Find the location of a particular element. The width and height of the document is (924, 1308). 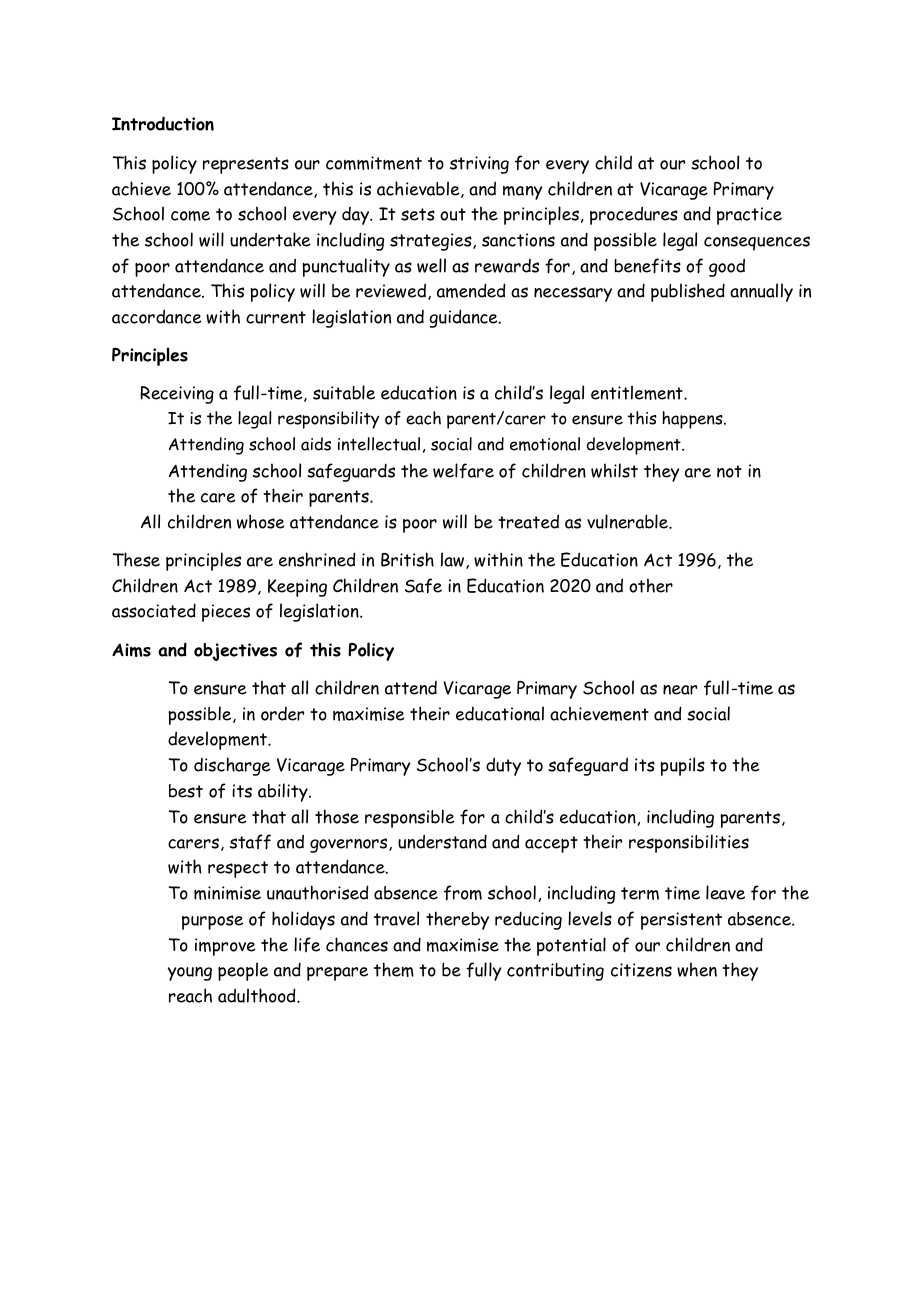

striving is located at coordinates (479, 165).
